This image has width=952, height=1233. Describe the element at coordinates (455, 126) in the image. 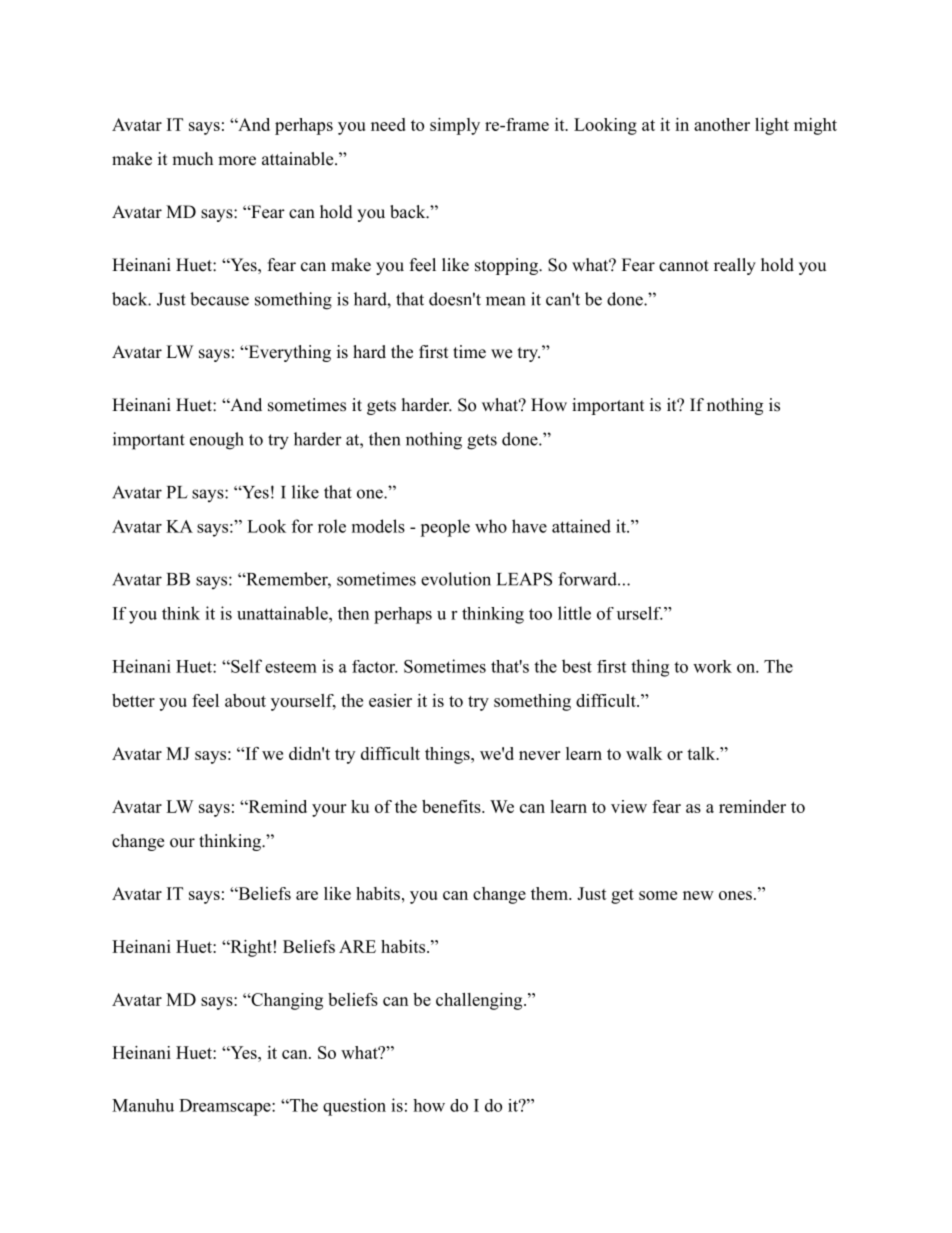

I see `simply` at that location.
